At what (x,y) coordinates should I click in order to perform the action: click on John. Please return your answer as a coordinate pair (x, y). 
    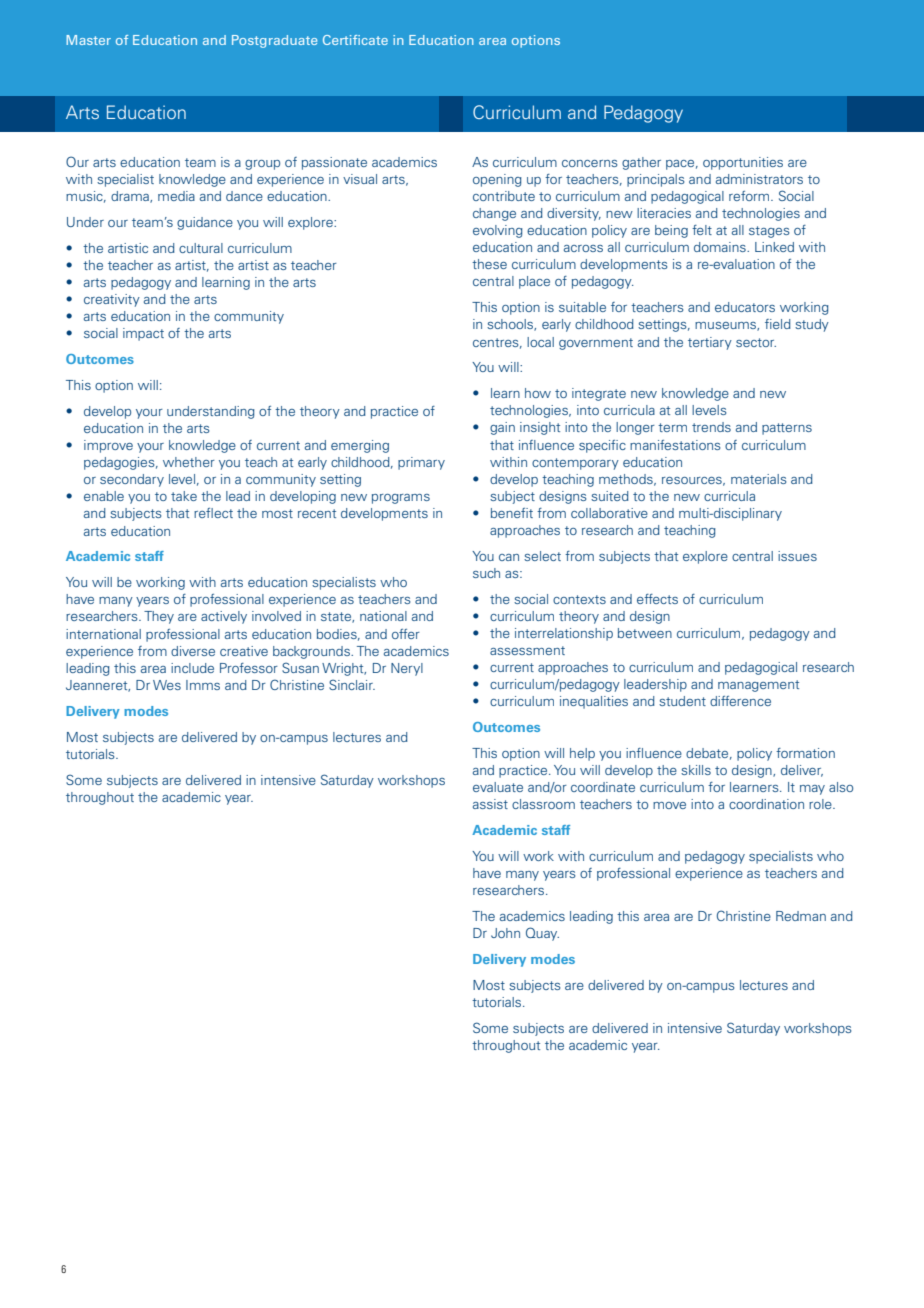
    Looking at the image, I should click on (505, 933).
